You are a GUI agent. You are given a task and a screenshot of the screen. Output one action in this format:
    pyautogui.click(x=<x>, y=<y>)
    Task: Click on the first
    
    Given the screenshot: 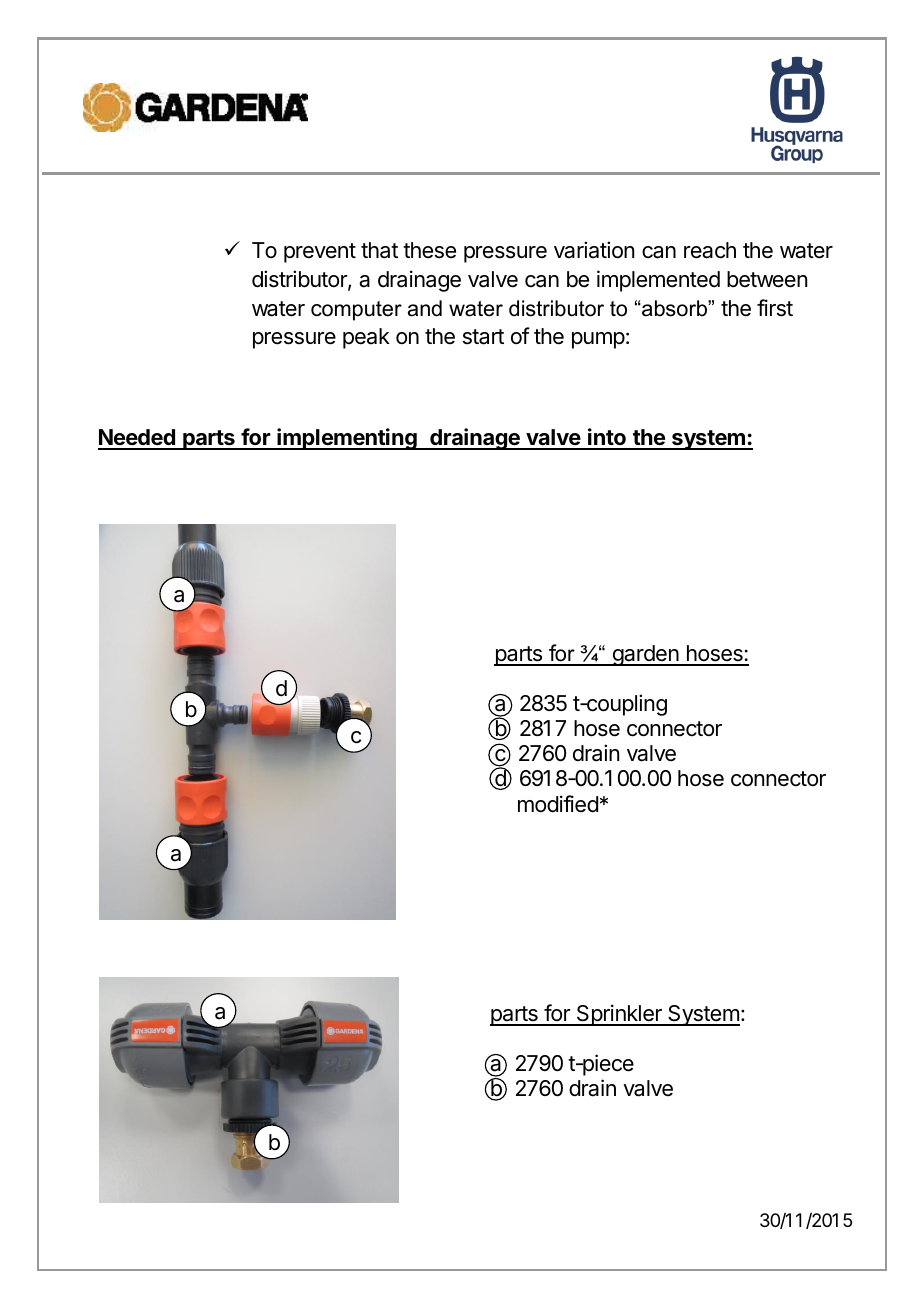 What is the action you would take?
    pyautogui.click(x=775, y=308)
